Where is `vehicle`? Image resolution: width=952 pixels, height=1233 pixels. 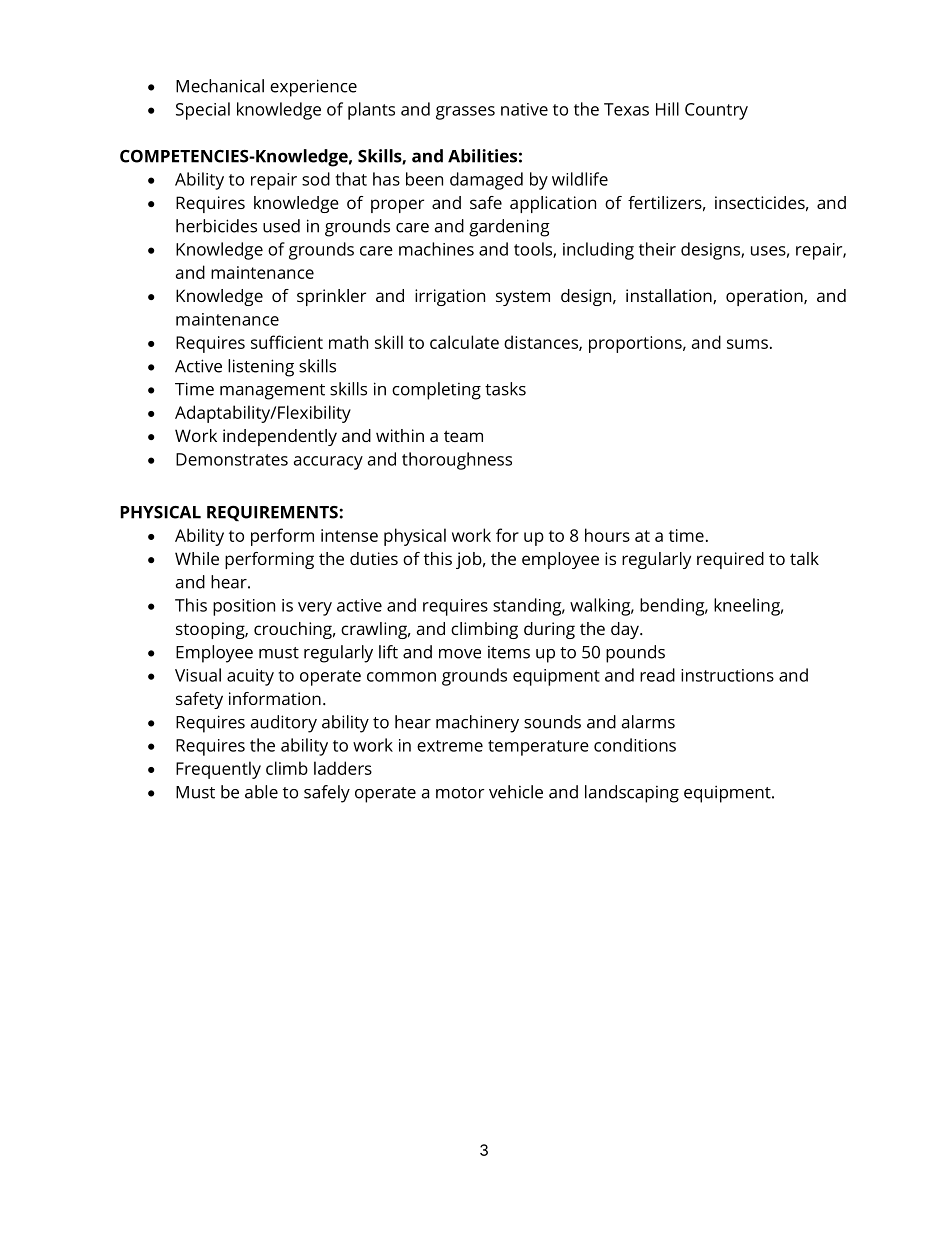 vehicle is located at coordinates (516, 792).
